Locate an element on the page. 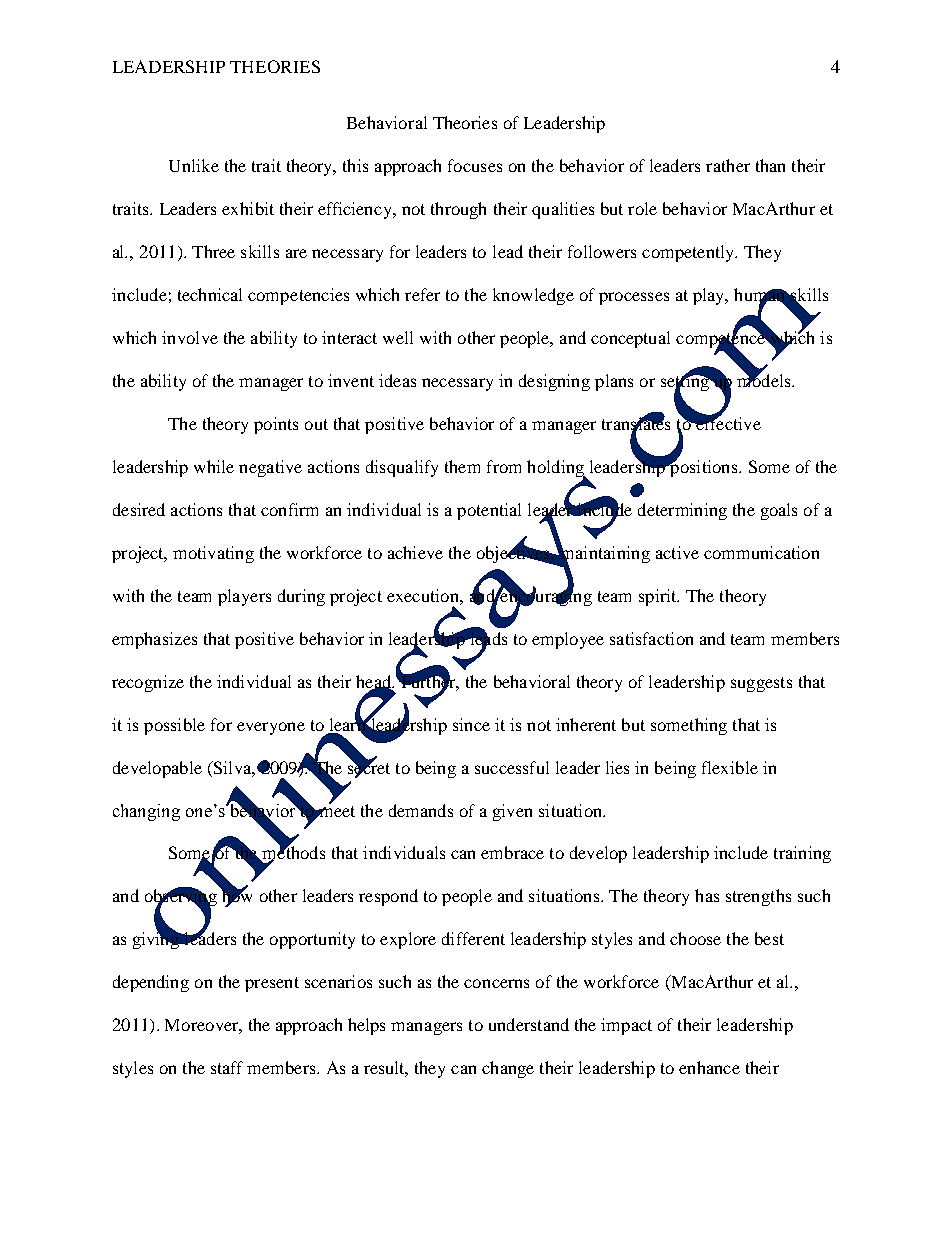 The image size is (952, 1233). them is located at coordinates (462, 466).
